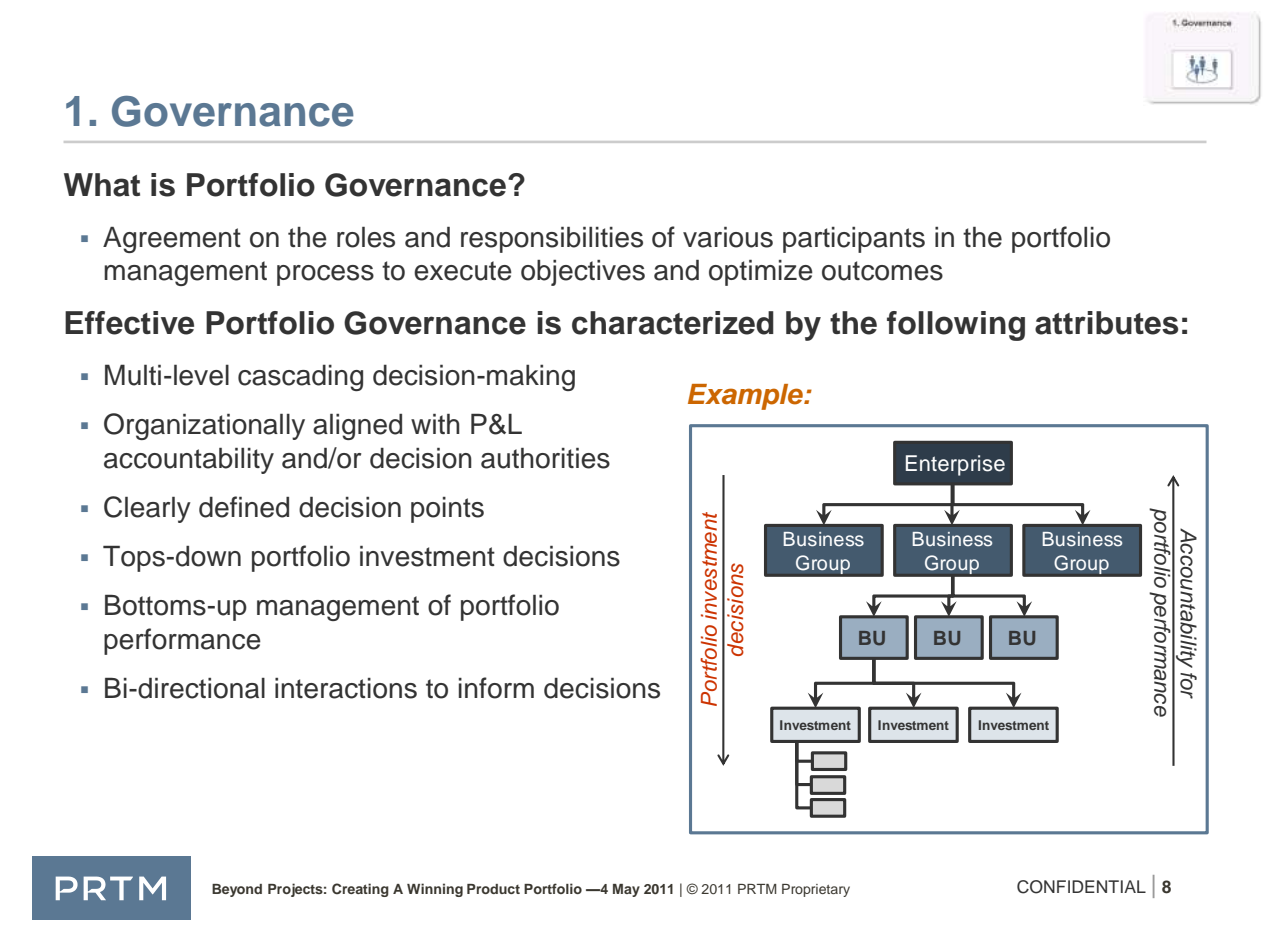  What do you see at coordinates (237, 890) in the document?
I see `Beyond` at bounding box center [237, 890].
